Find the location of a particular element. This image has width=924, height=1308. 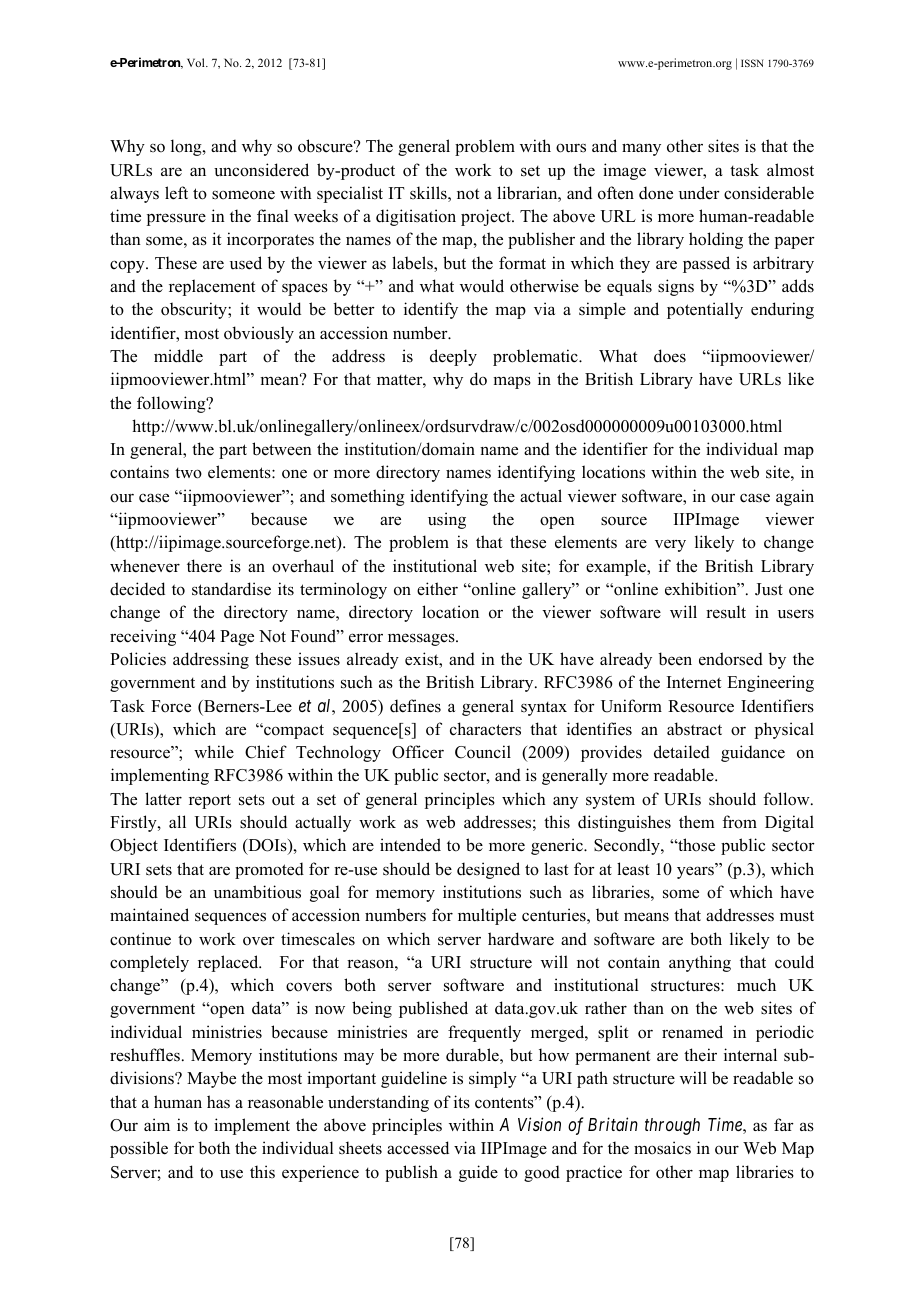

accessed is located at coordinates (418, 1148).
